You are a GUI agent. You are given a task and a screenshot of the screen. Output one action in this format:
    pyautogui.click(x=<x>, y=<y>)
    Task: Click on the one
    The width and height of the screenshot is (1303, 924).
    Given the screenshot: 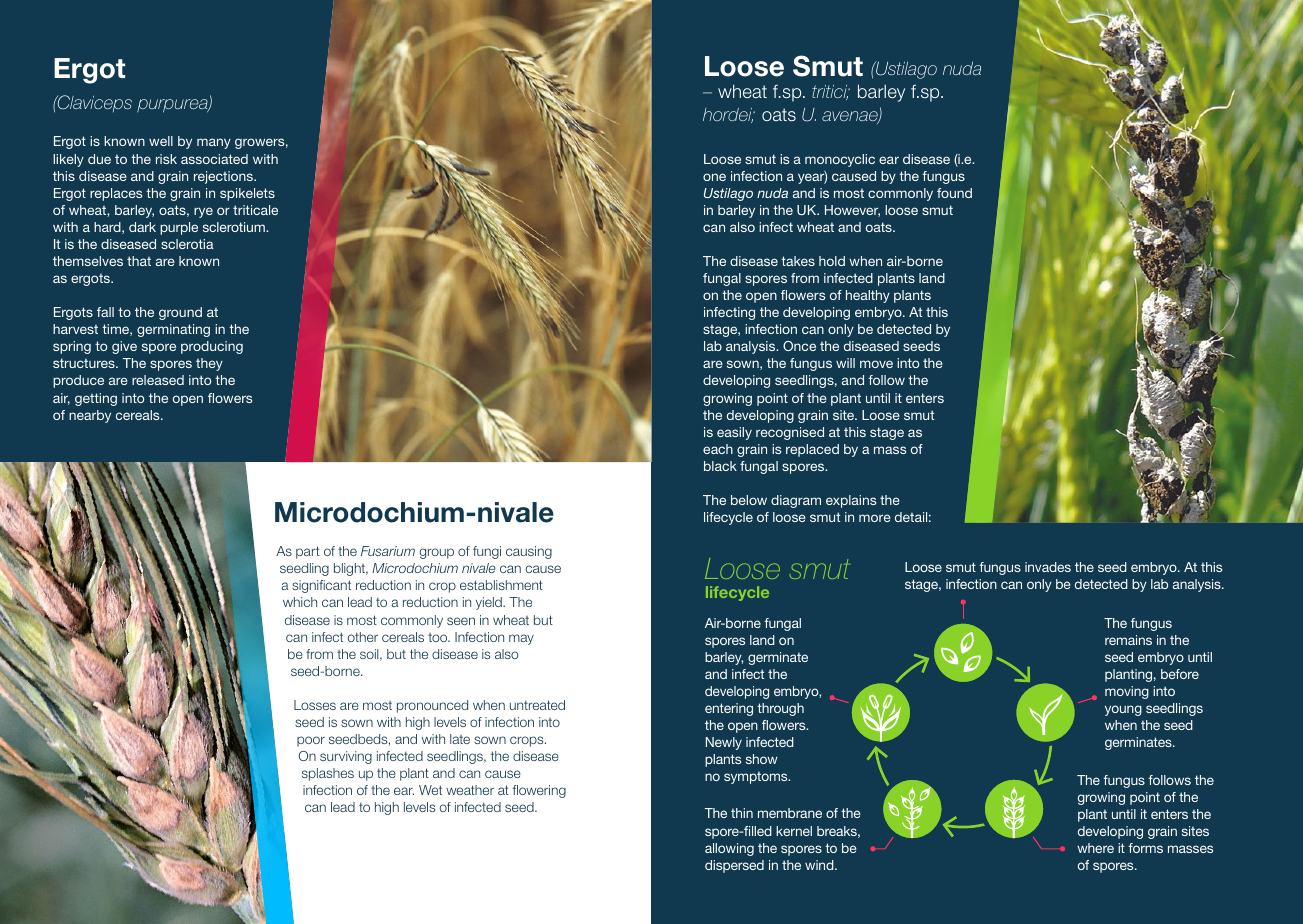 What is the action you would take?
    pyautogui.click(x=714, y=177)
